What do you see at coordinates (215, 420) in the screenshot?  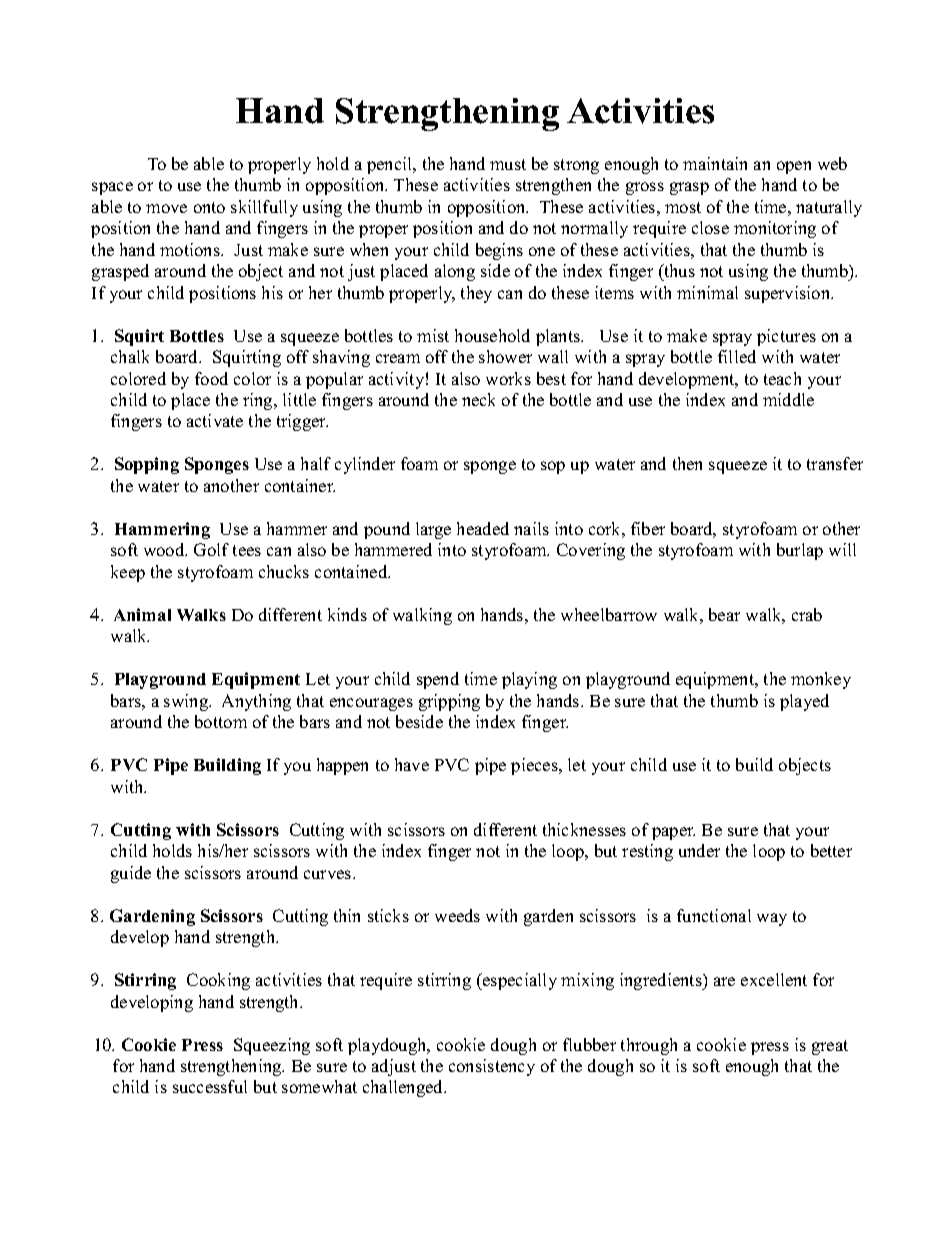 I see `activate` at bounding box center [215, 420].
